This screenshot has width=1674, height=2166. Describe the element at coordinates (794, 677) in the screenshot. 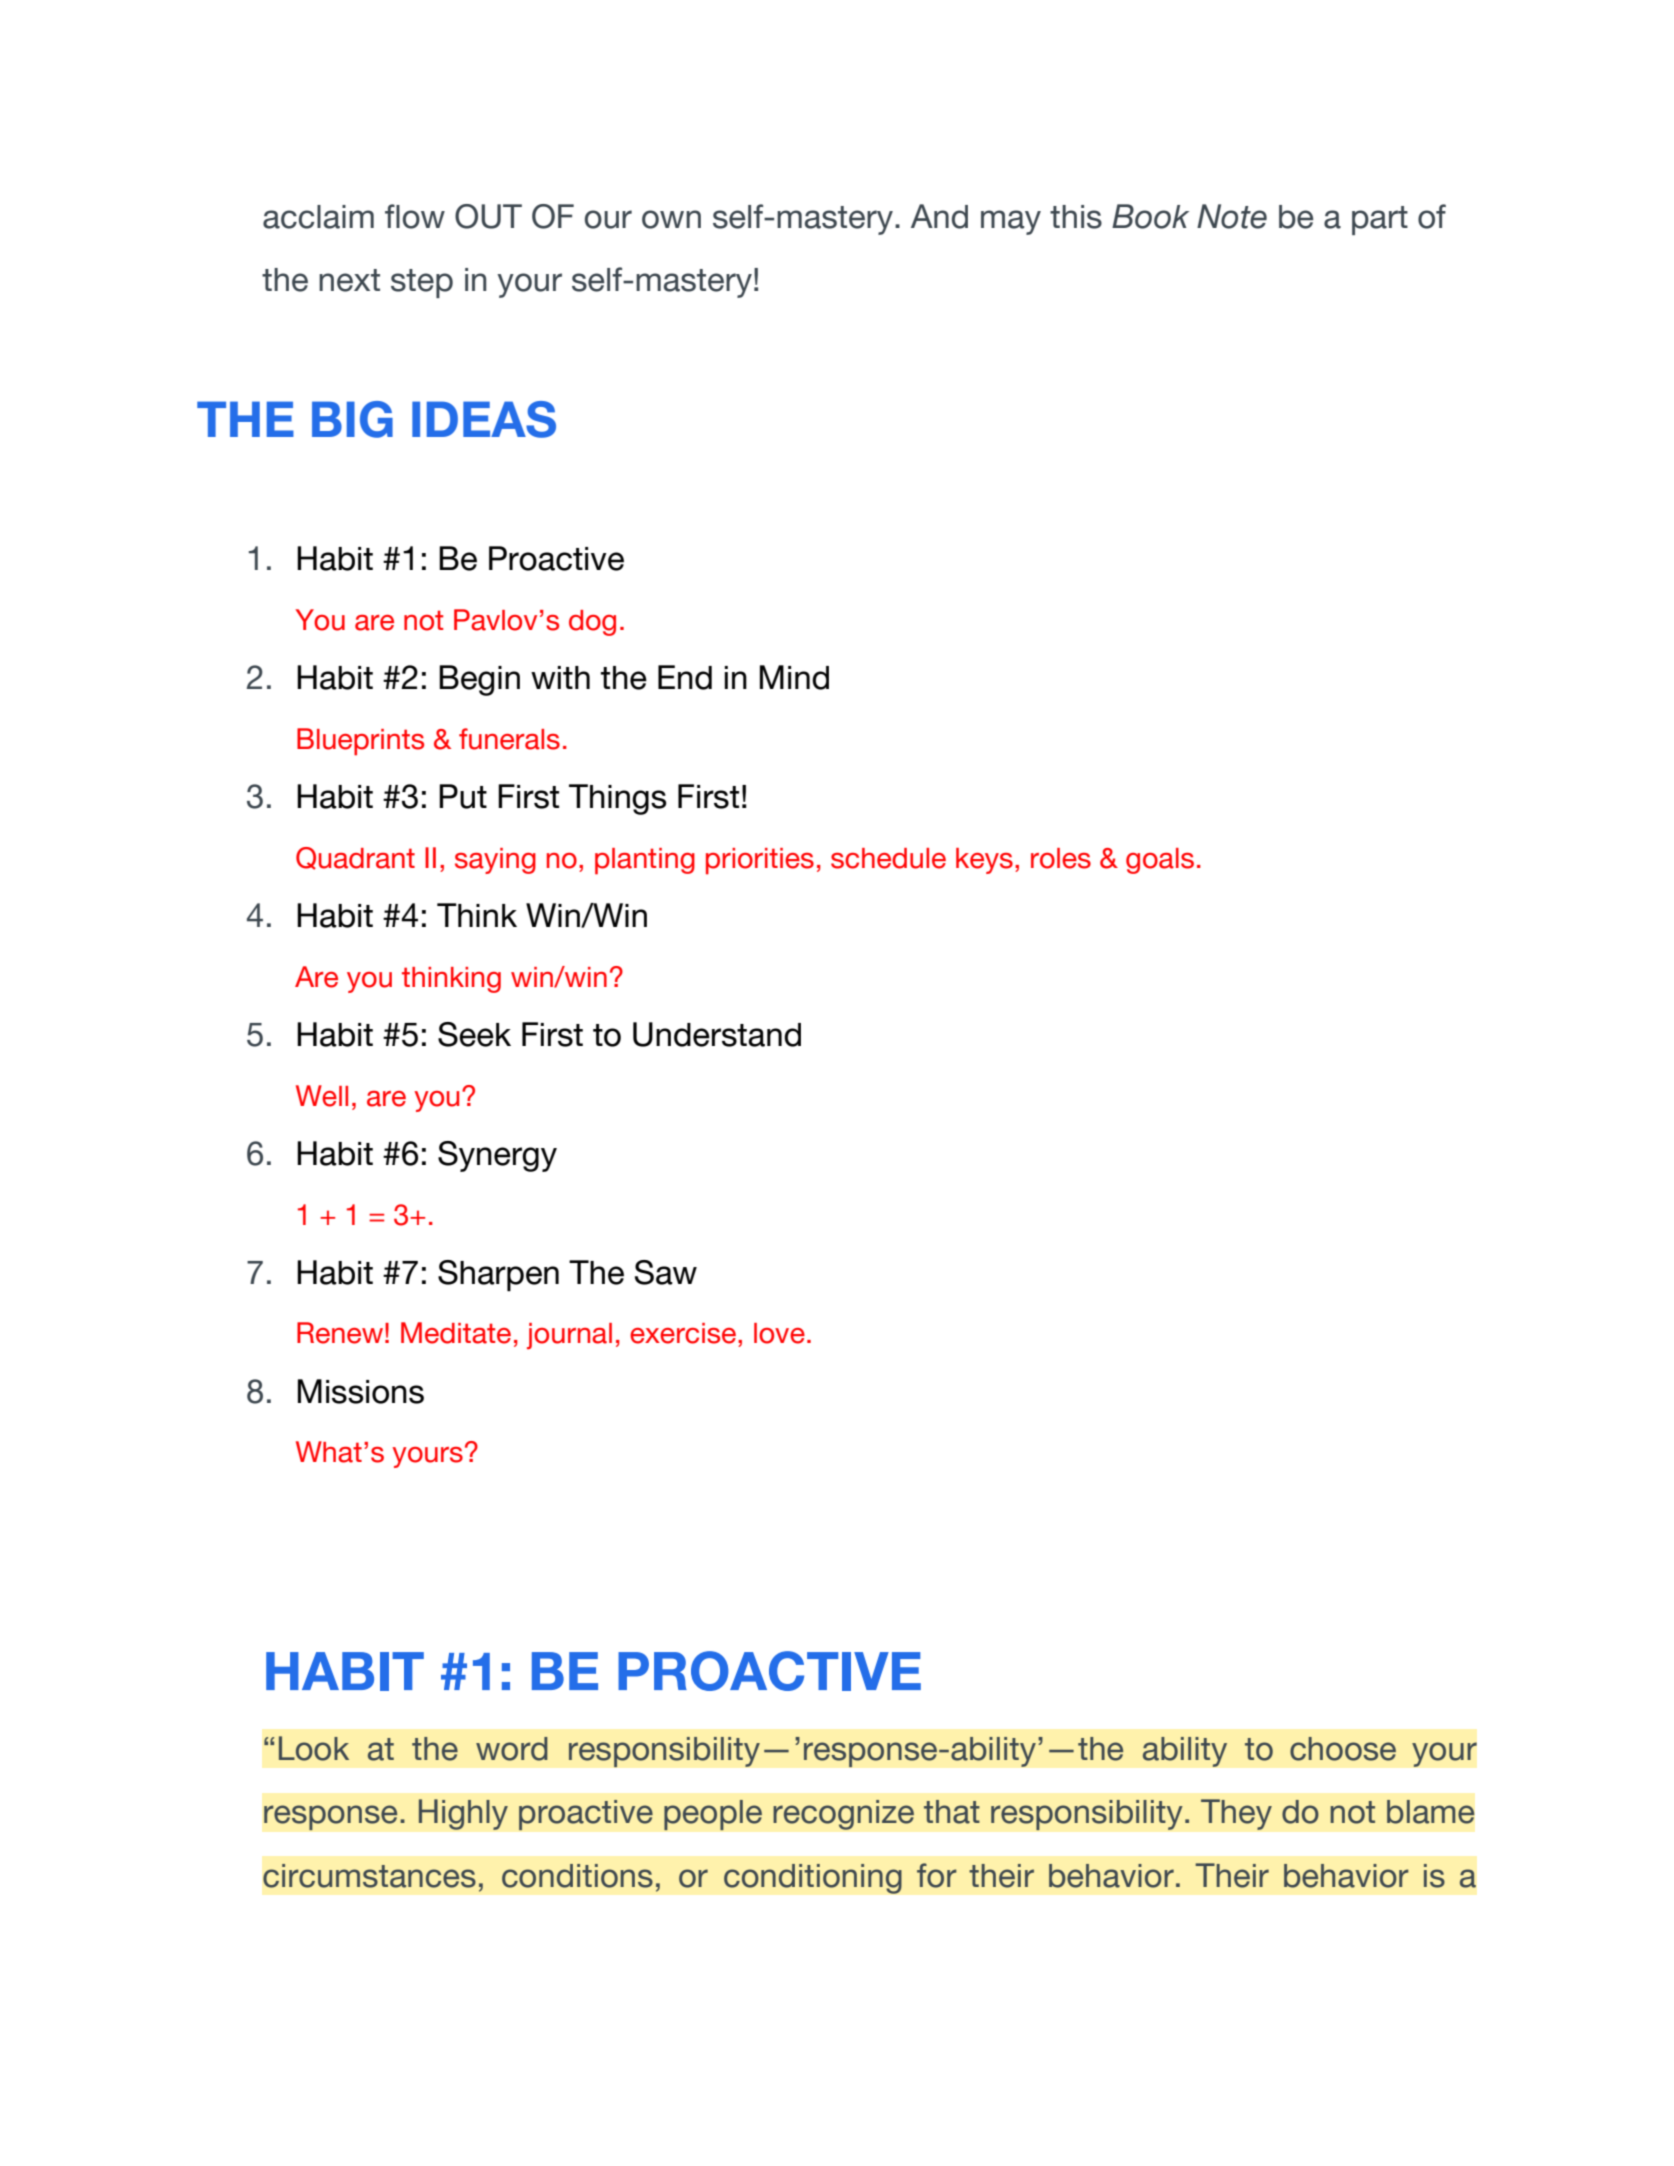

I see `Mind` at that location.
